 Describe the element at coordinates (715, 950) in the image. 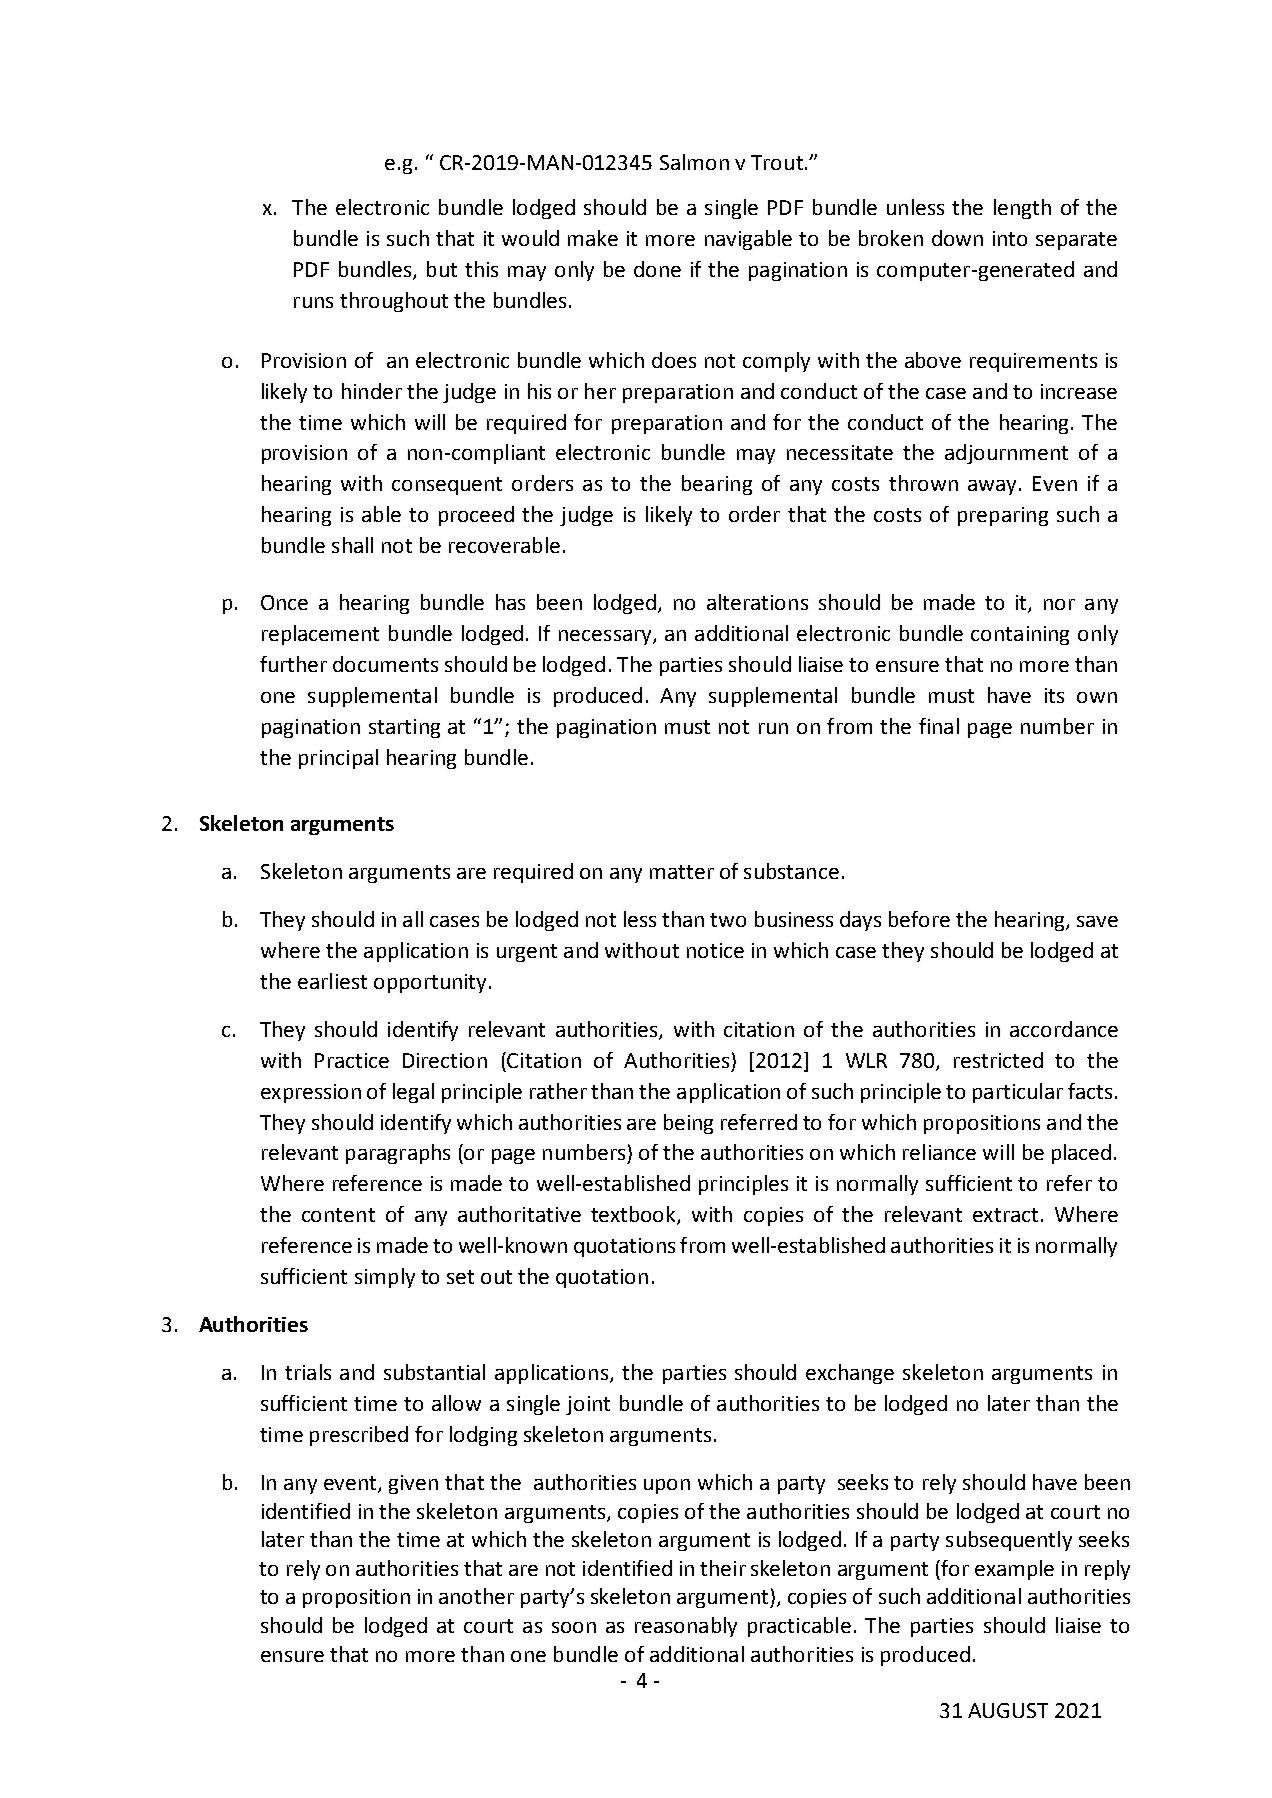

I see `notice` at that location.
